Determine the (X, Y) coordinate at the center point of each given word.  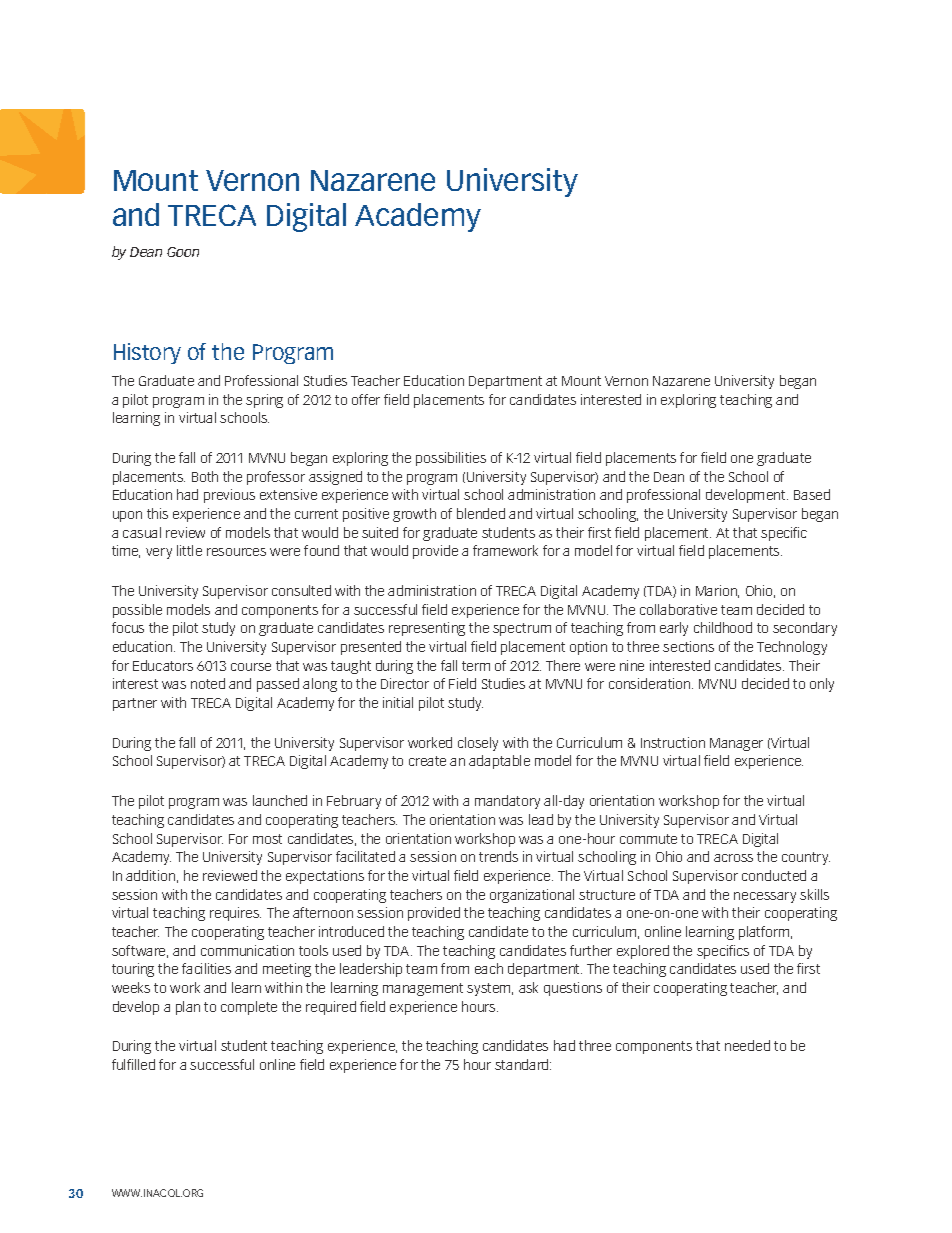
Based (812, 494)
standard (523, 1064)
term (476, 666)
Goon (183, 252)
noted (208, 683)
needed (747, 1045)
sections (688, 646)
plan (188, 1008)
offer (366, 399)
